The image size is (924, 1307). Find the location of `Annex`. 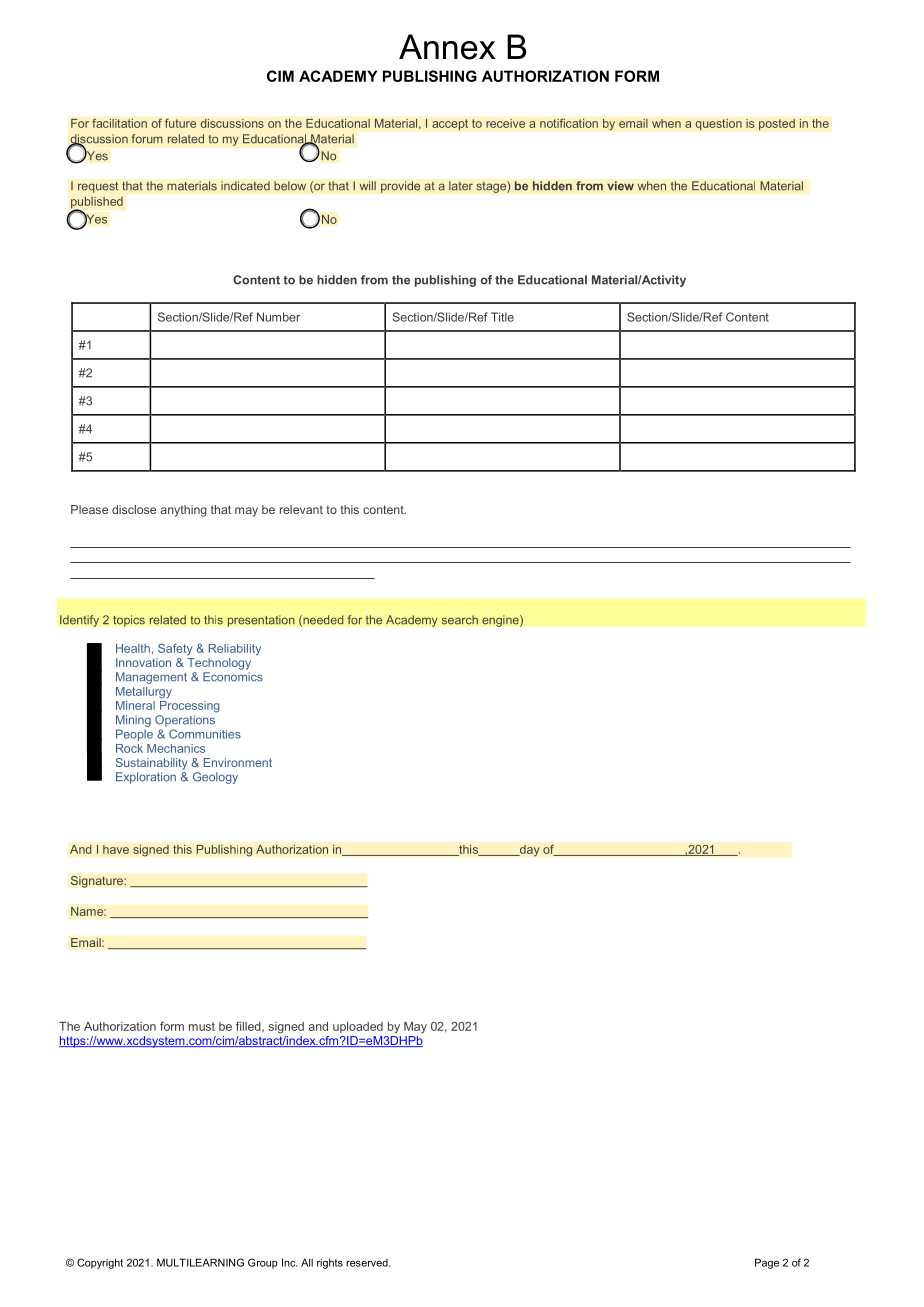

Annex is located at coordinates (447, 47).
